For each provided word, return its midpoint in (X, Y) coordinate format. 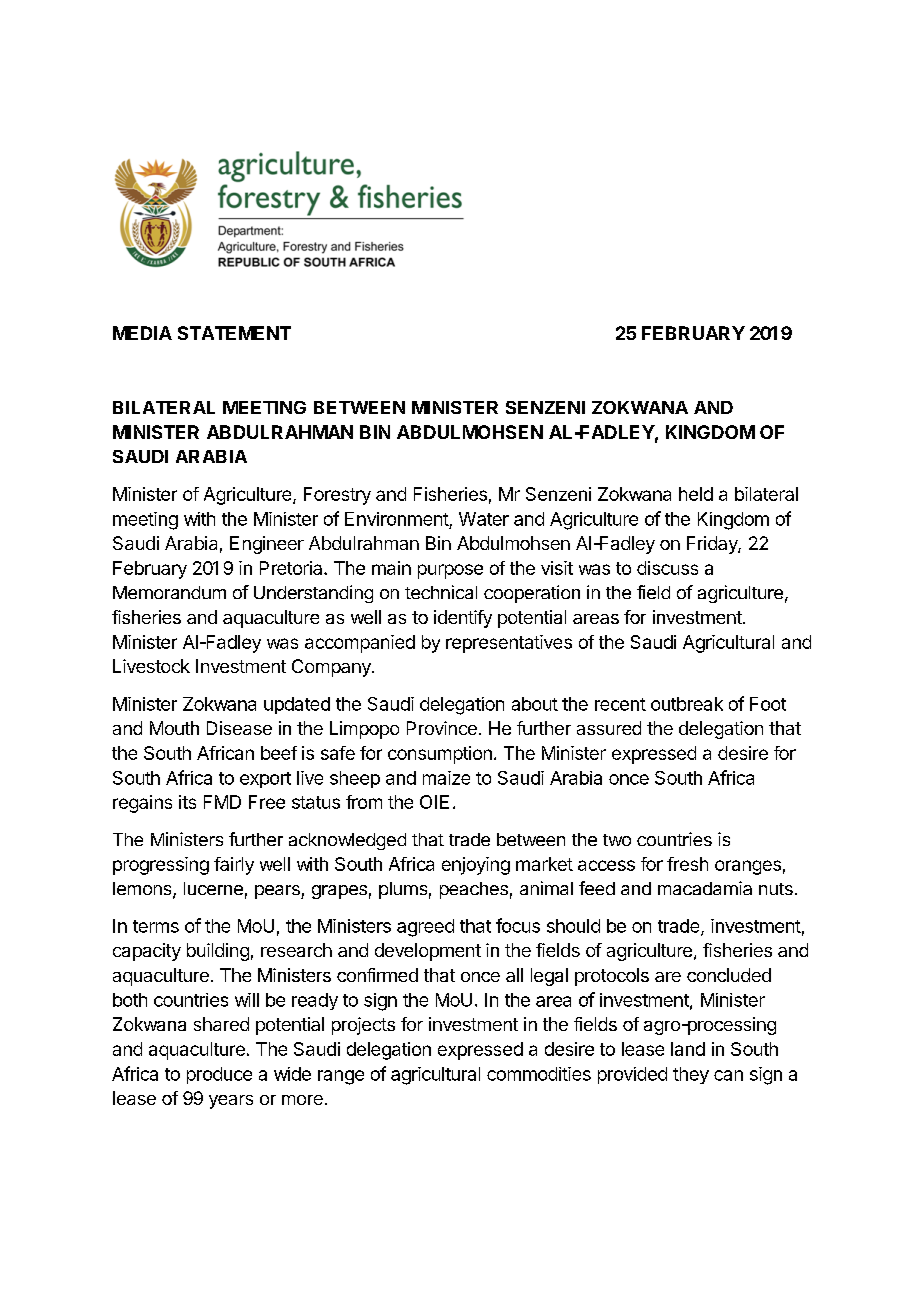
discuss (667, 568)
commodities (539, 1074)
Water (484, 519)
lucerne (213, 888)
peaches (474, 890)
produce (219, 1075)
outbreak (687, 704)
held (696, 494)
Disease (239, 728)
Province (442, 728)
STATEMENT (234, 333)
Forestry (337, 496)
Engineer (267, 545)
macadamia (705, 888)
